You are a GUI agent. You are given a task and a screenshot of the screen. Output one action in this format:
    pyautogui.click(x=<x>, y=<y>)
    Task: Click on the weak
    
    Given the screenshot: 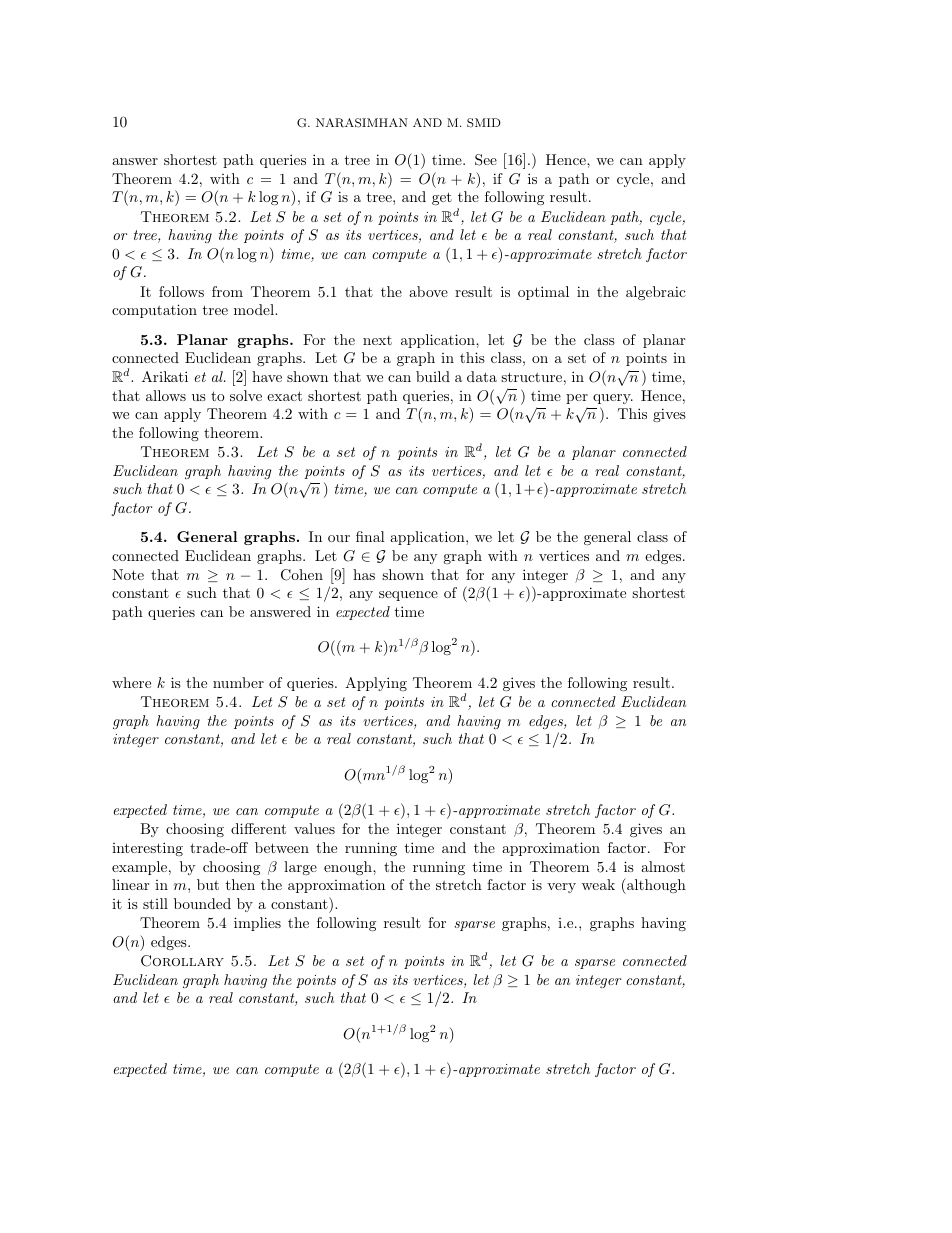 What is the action you would take?
    pyautogui.click(x=598, y=884)
